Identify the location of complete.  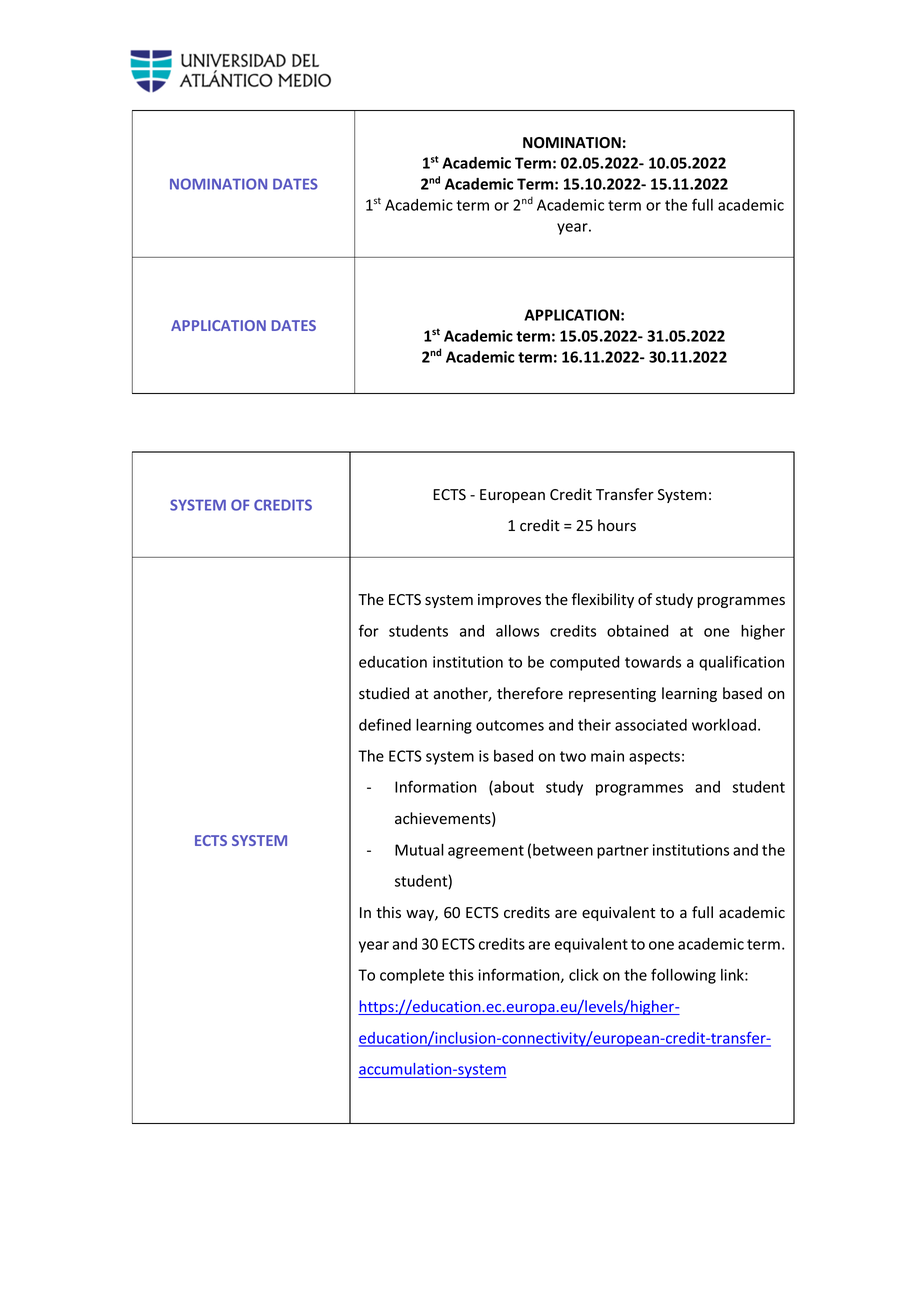
(412, 976).
